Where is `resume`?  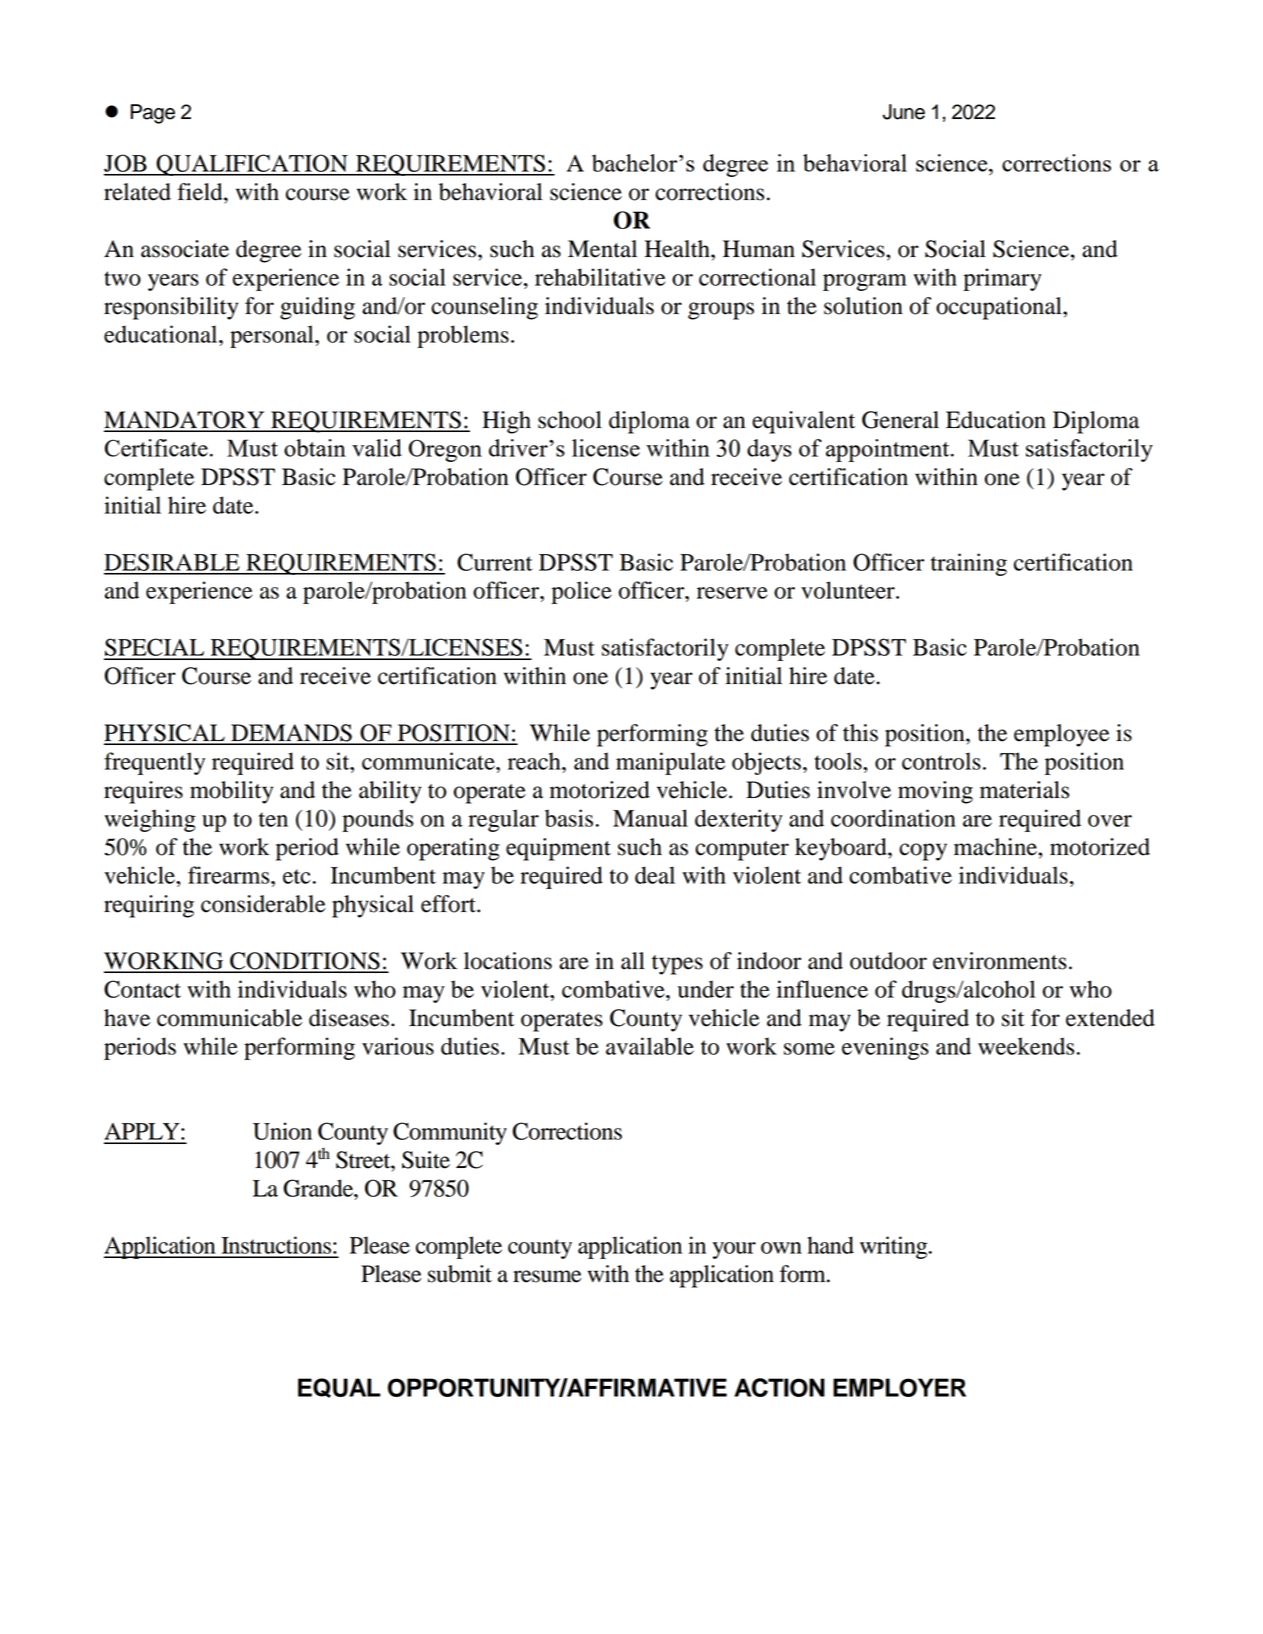
resume is located at coordinates (547, 1276).
